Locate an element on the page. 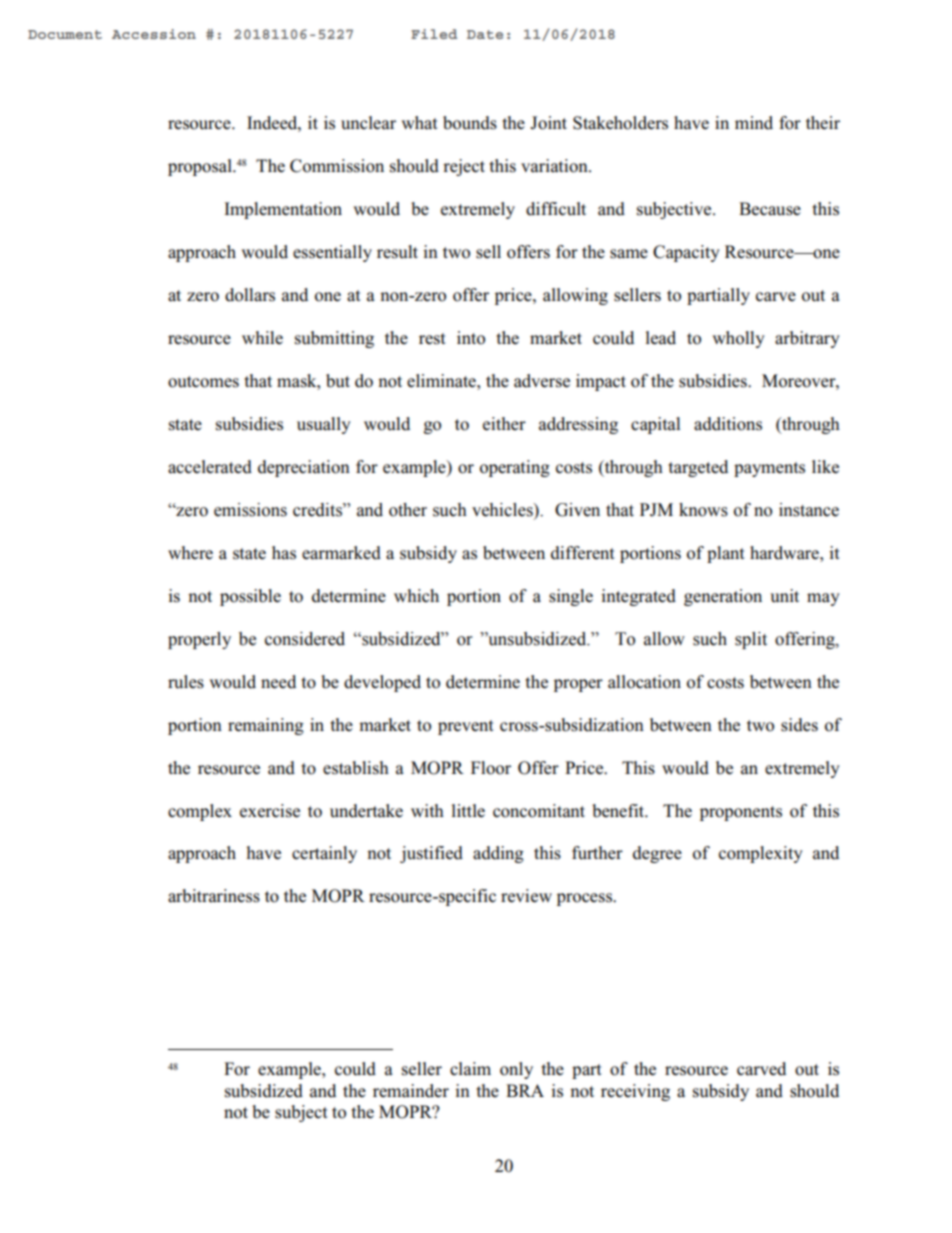 The height and width of the image is (1233, 952). plant is located at coordinates (726, 554).
